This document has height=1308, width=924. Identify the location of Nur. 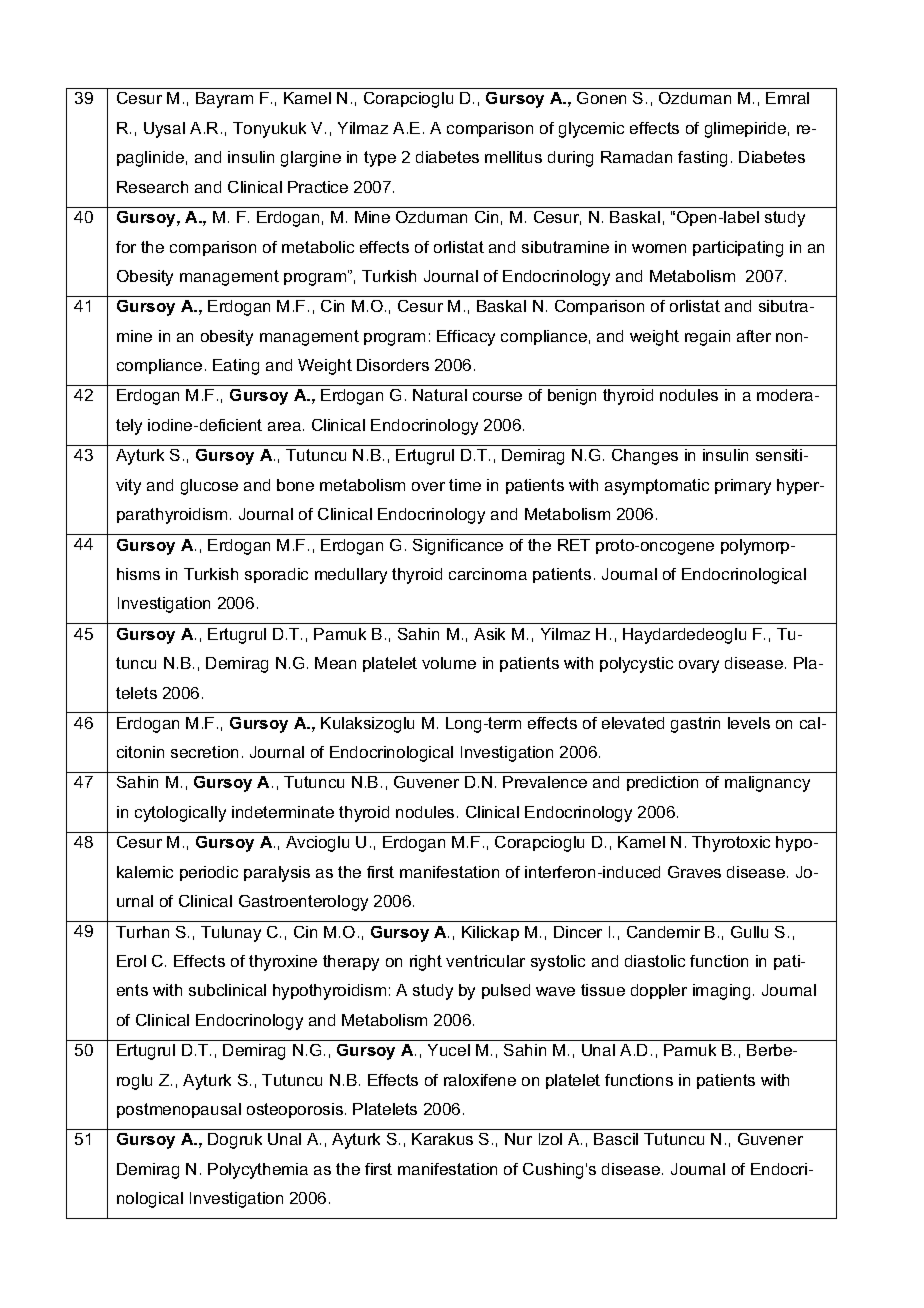
(518, 1139).
